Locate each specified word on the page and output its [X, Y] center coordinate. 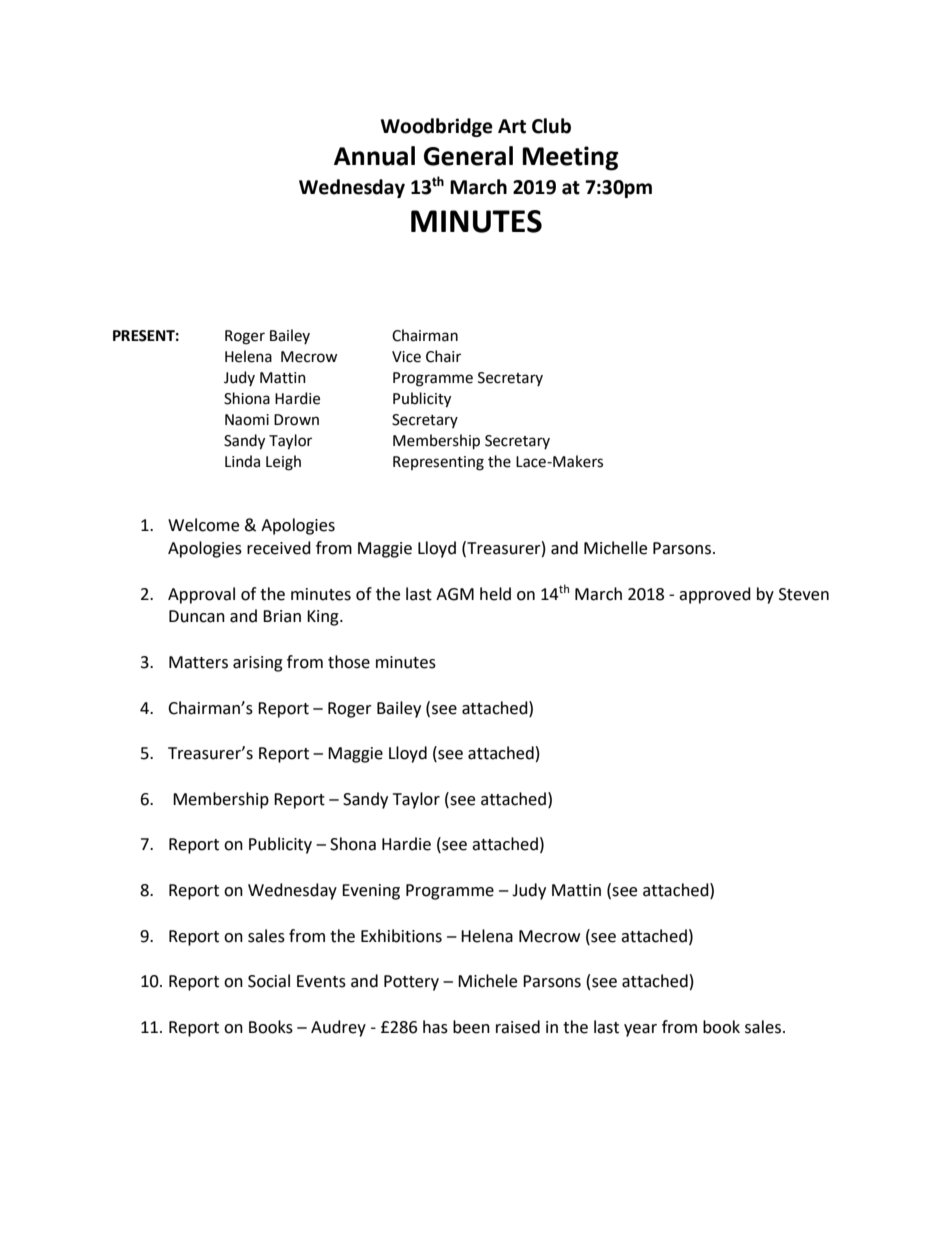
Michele [487, 981]
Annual [374, 156]
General [468, 156]
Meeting [570, 158]
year [640, 1030]
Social [269, 981]
